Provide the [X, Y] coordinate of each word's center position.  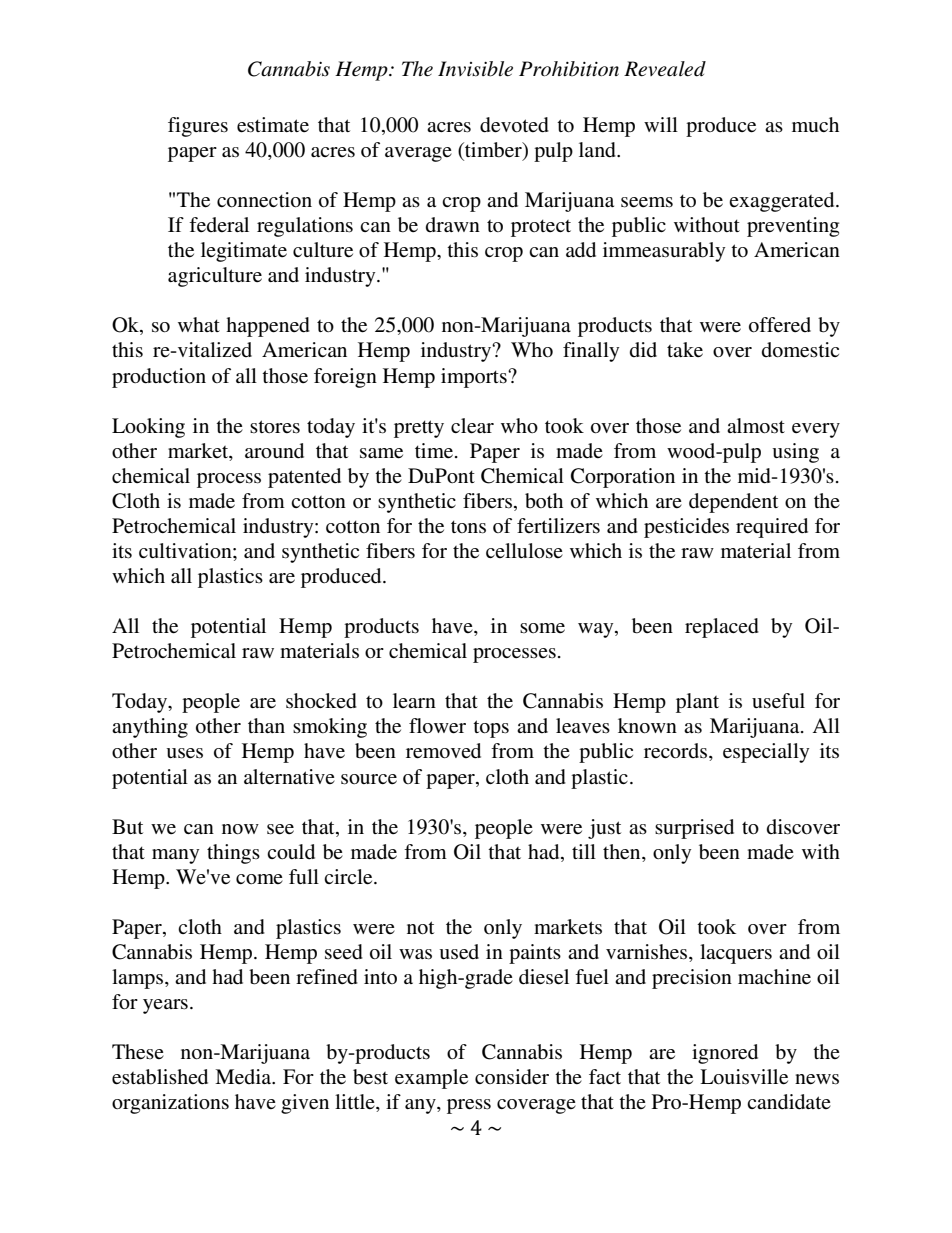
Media [244, 1076]
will [661, 124]
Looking [148, 428]
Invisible [475, 69]
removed [443, 751]
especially [766, 753]
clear [472, 426]
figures [198, 127]
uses [185, 753]
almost [756, 426]
